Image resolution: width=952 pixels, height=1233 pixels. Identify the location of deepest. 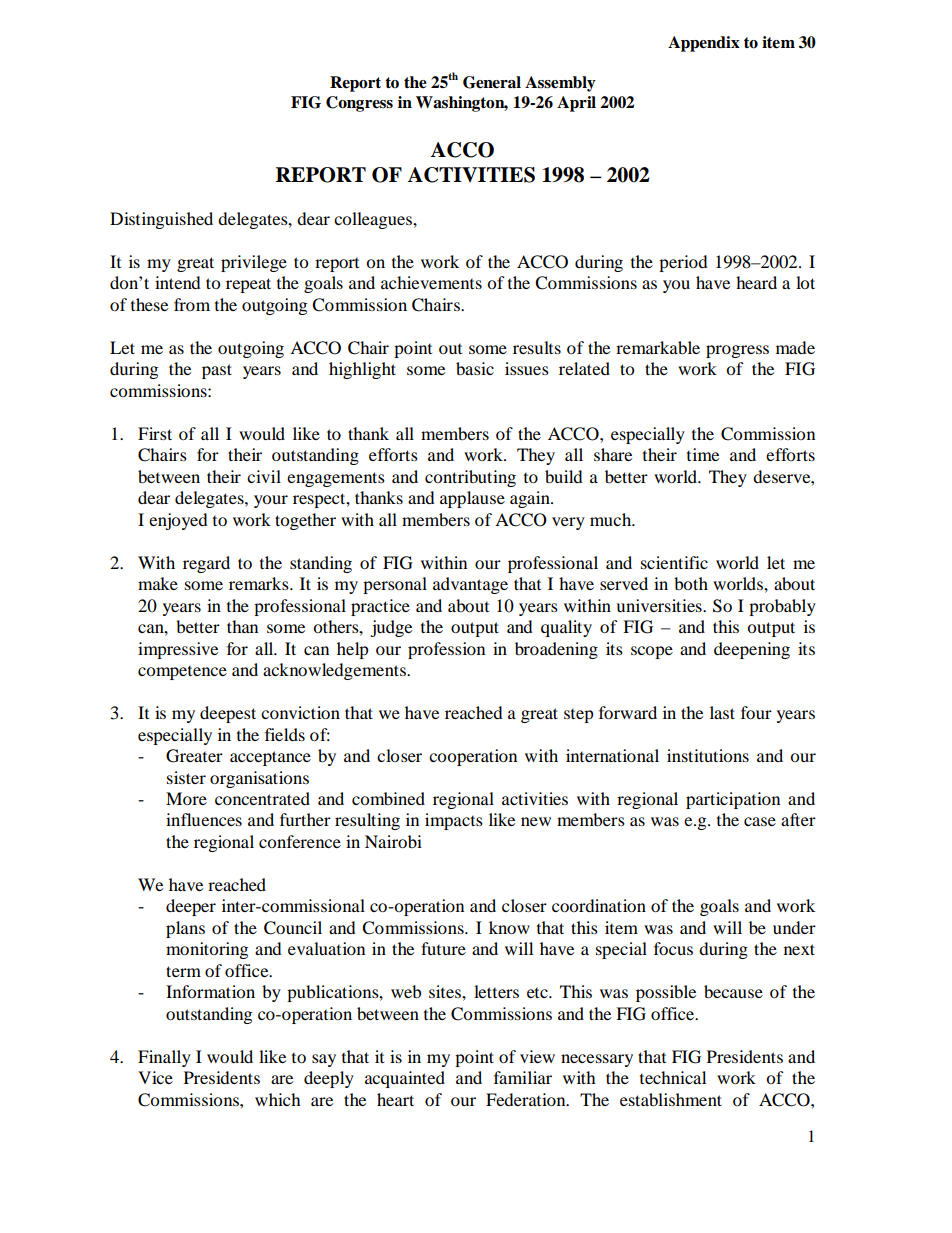
(228, 714).
